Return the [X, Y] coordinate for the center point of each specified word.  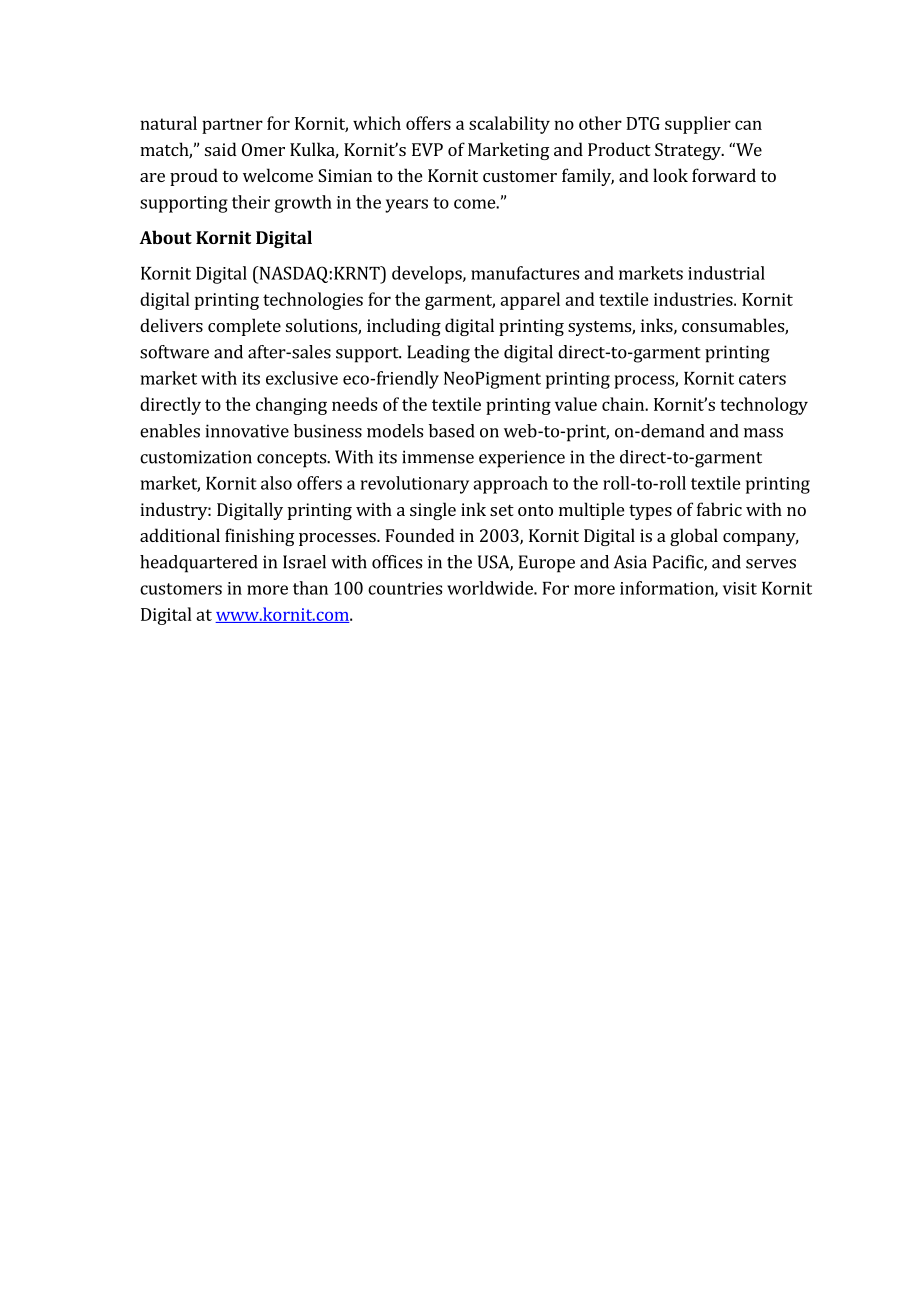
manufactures [525, 273]
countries [405, 588]
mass [763, 433]
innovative [247, 431]
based [452, 431]
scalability [509, 125]
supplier [698, 125]
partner [232, 126]
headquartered [199, 564]
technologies [313, 301]
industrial [726, 273]
